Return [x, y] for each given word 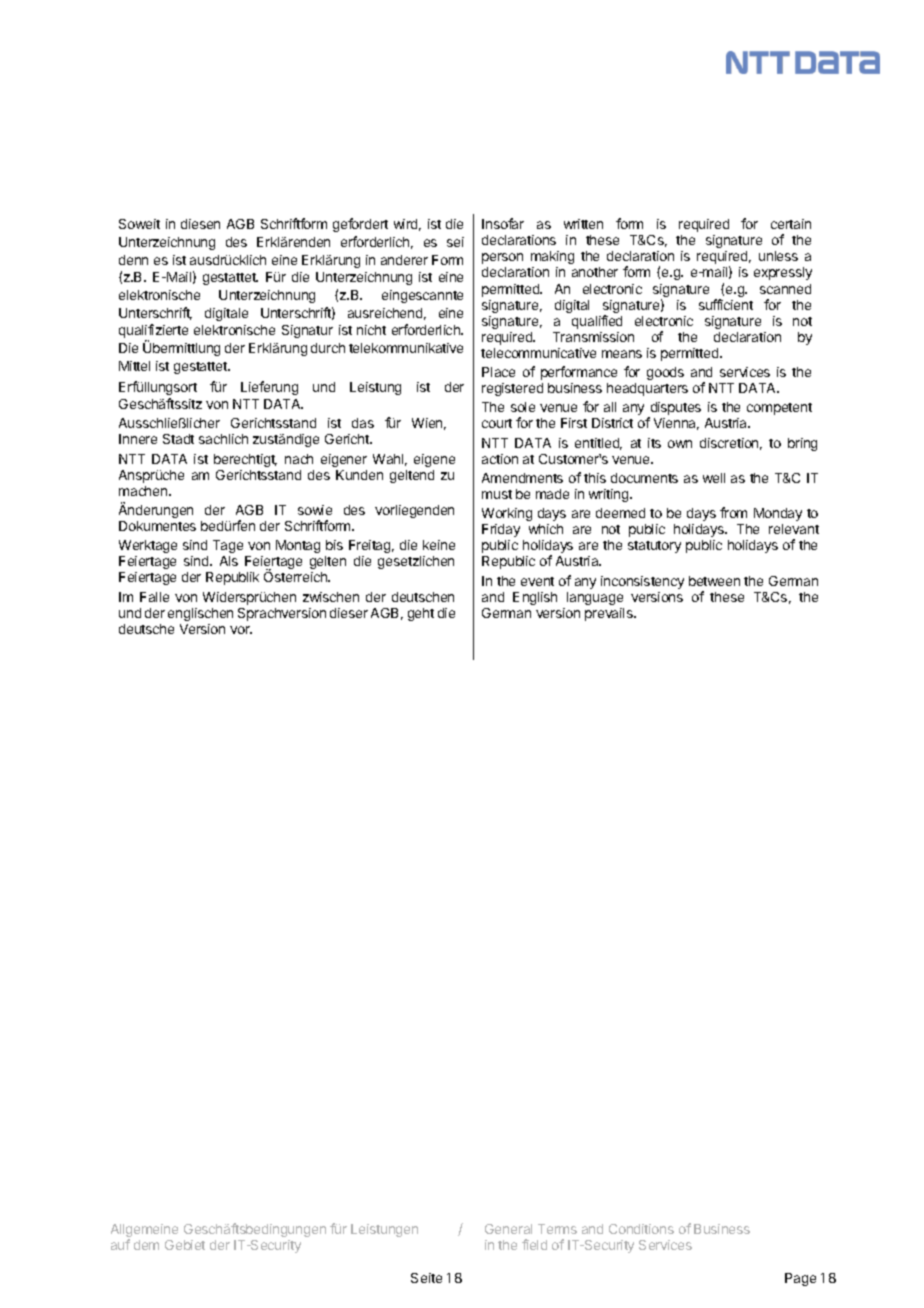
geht [421, 614]
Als [229, 561]
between [714, 581]
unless [778, 256]
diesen [200, 224]
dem [146, 1245]
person [502, 258]
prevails [610, 614]
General [508, 1229]
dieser [349, 613]
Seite [426, 1278]
